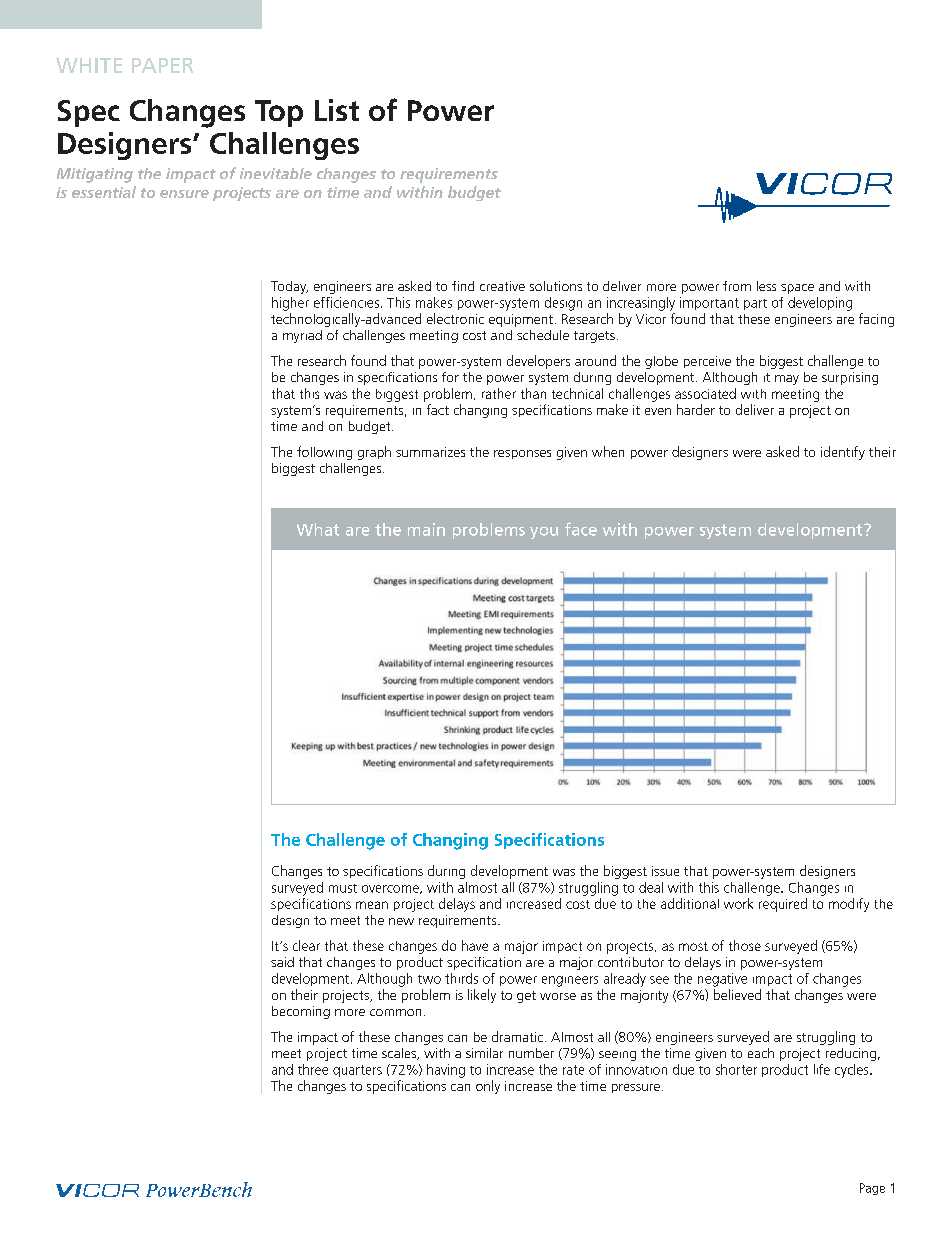 This screenshot has width=952, height=1233. What do you see at coordinates (337, 110) in the screenshot?
I see `List` at bounding box center [337, 110].
